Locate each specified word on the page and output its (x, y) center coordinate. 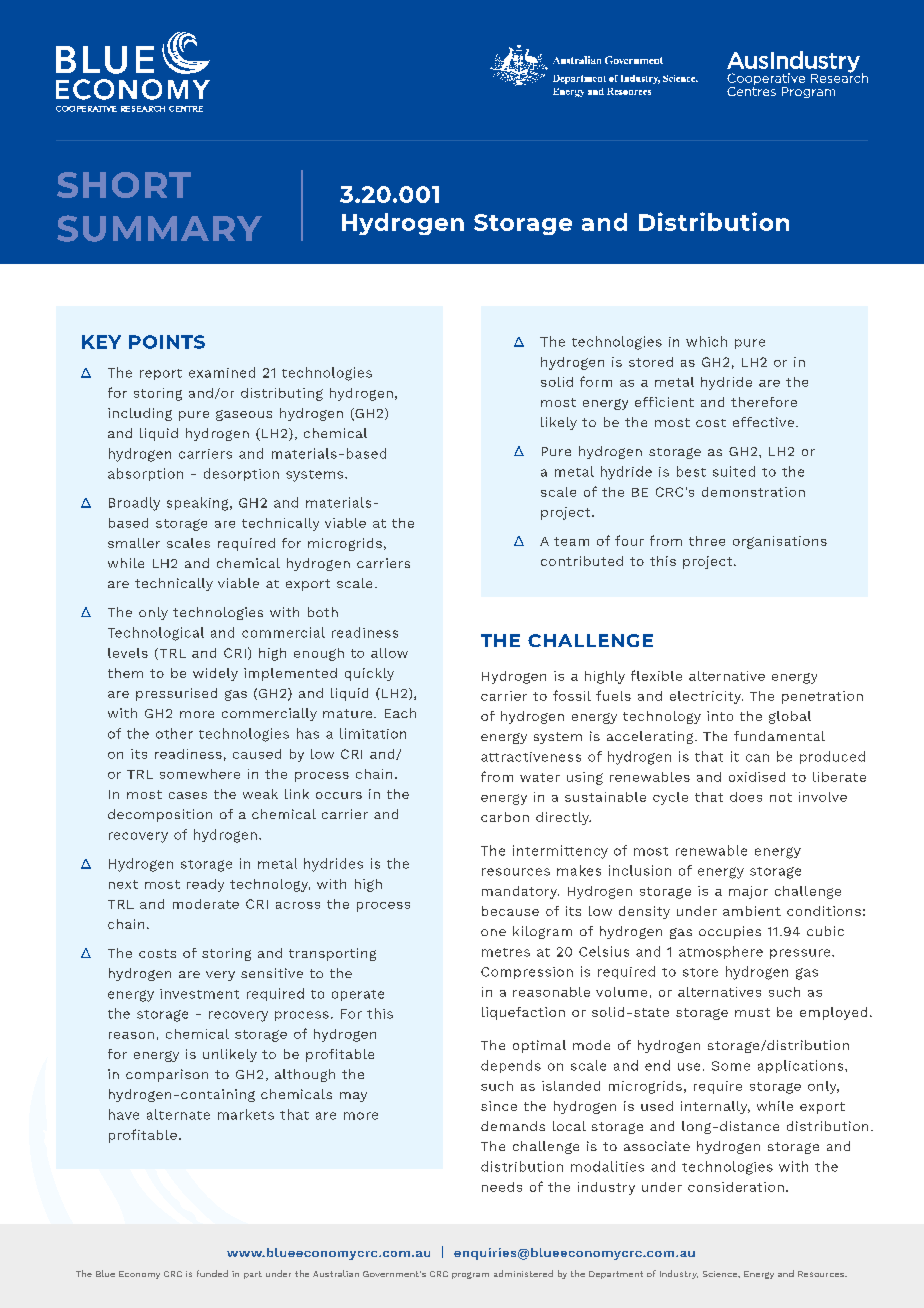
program (470, 1275)
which (706, 341)
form (596, 381)
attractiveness (531, 757)
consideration (736, 1187)
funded (212, 1273)
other (174, 733)
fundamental (779, 736)
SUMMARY (159, 228)
